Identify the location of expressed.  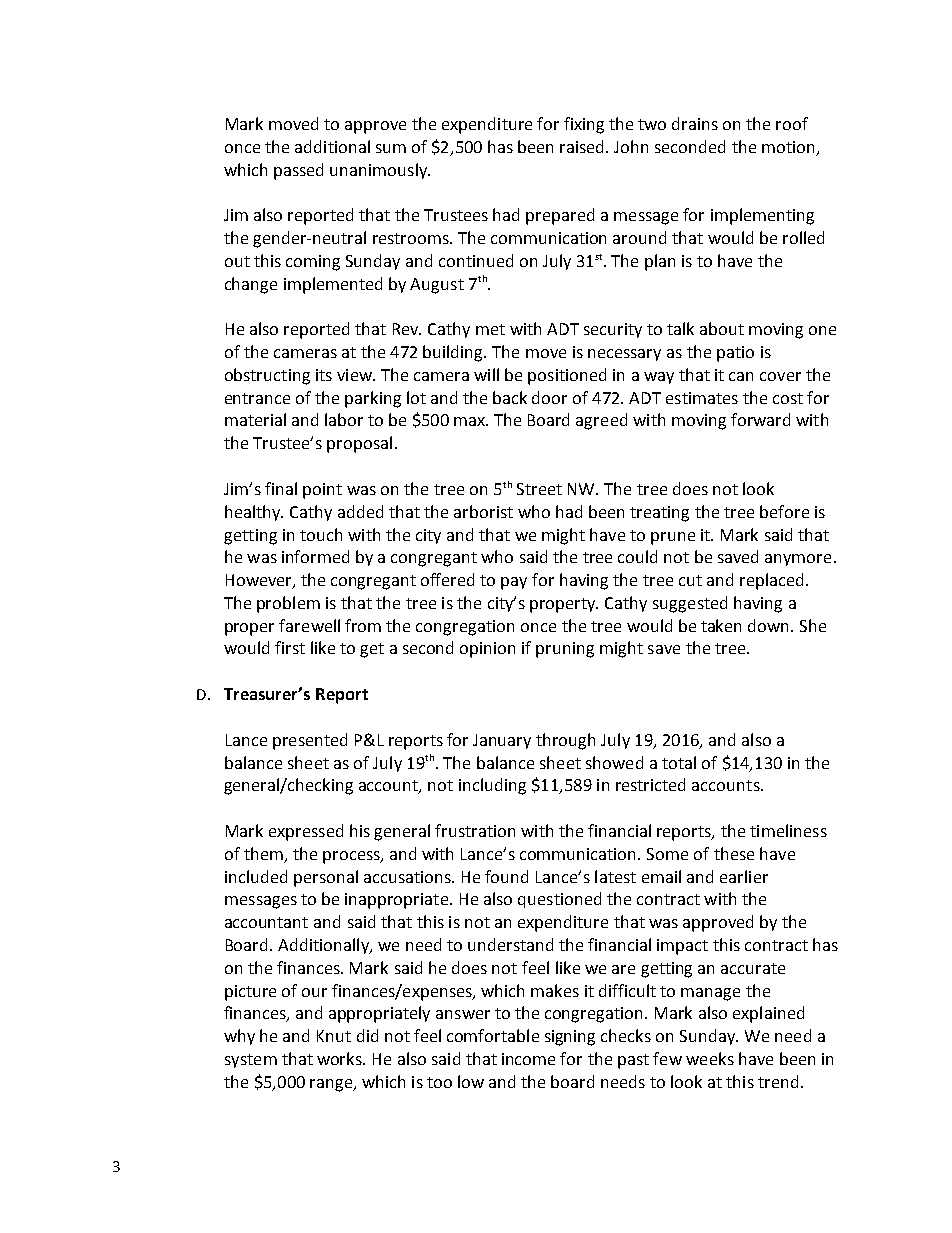
(306, 832).
